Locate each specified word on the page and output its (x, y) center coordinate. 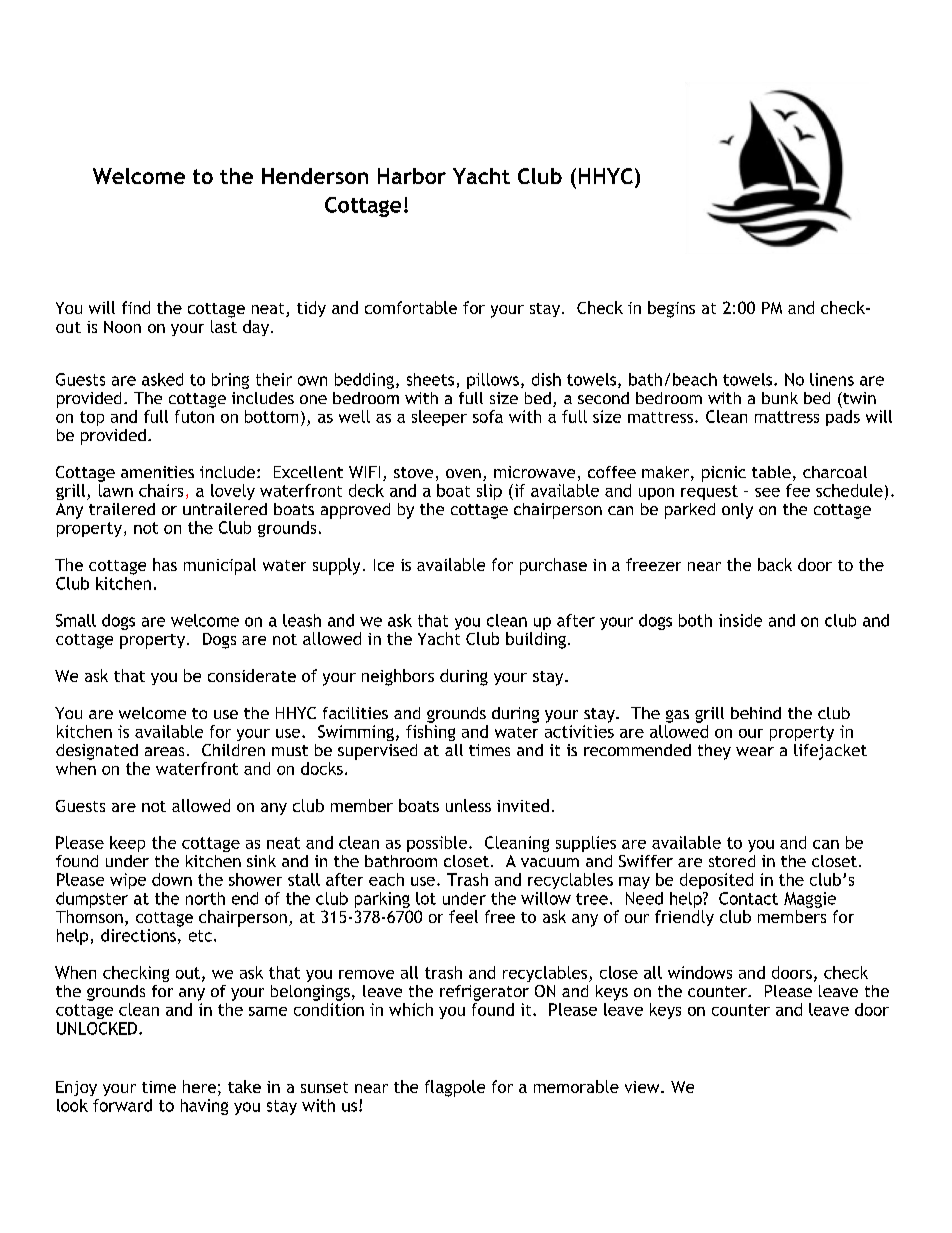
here (199, 1086)
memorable (576, 1086)
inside (740, 620)
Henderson (315, 176)
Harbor (412, 176)
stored (732, 861)
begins (671, 309)
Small (76, 620)
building (536, 640)
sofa (488, 416)
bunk (780, 398)
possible (437, 844)
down (172, 879)
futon (194, 416)
